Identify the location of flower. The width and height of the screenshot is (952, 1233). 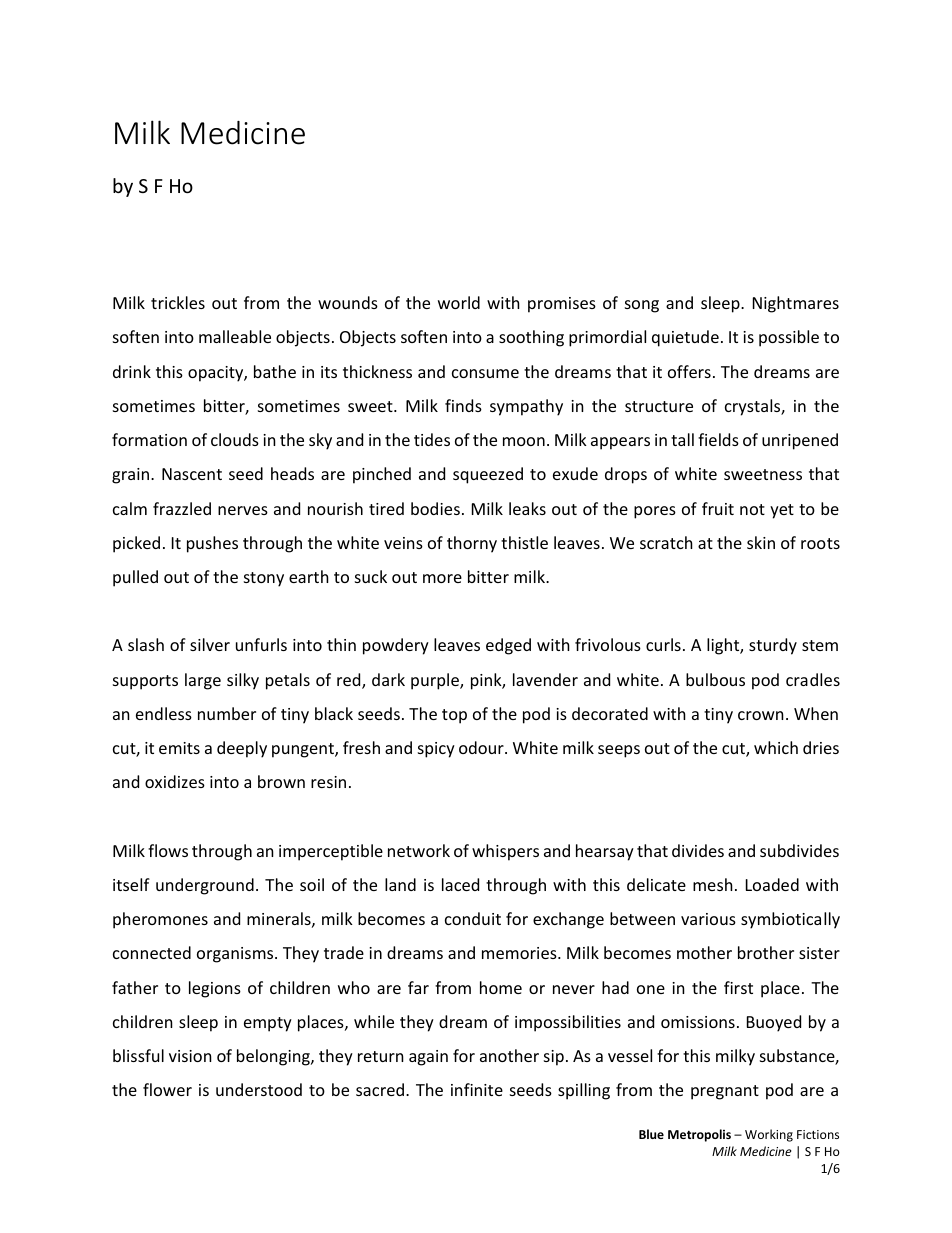
(167, 1089).
